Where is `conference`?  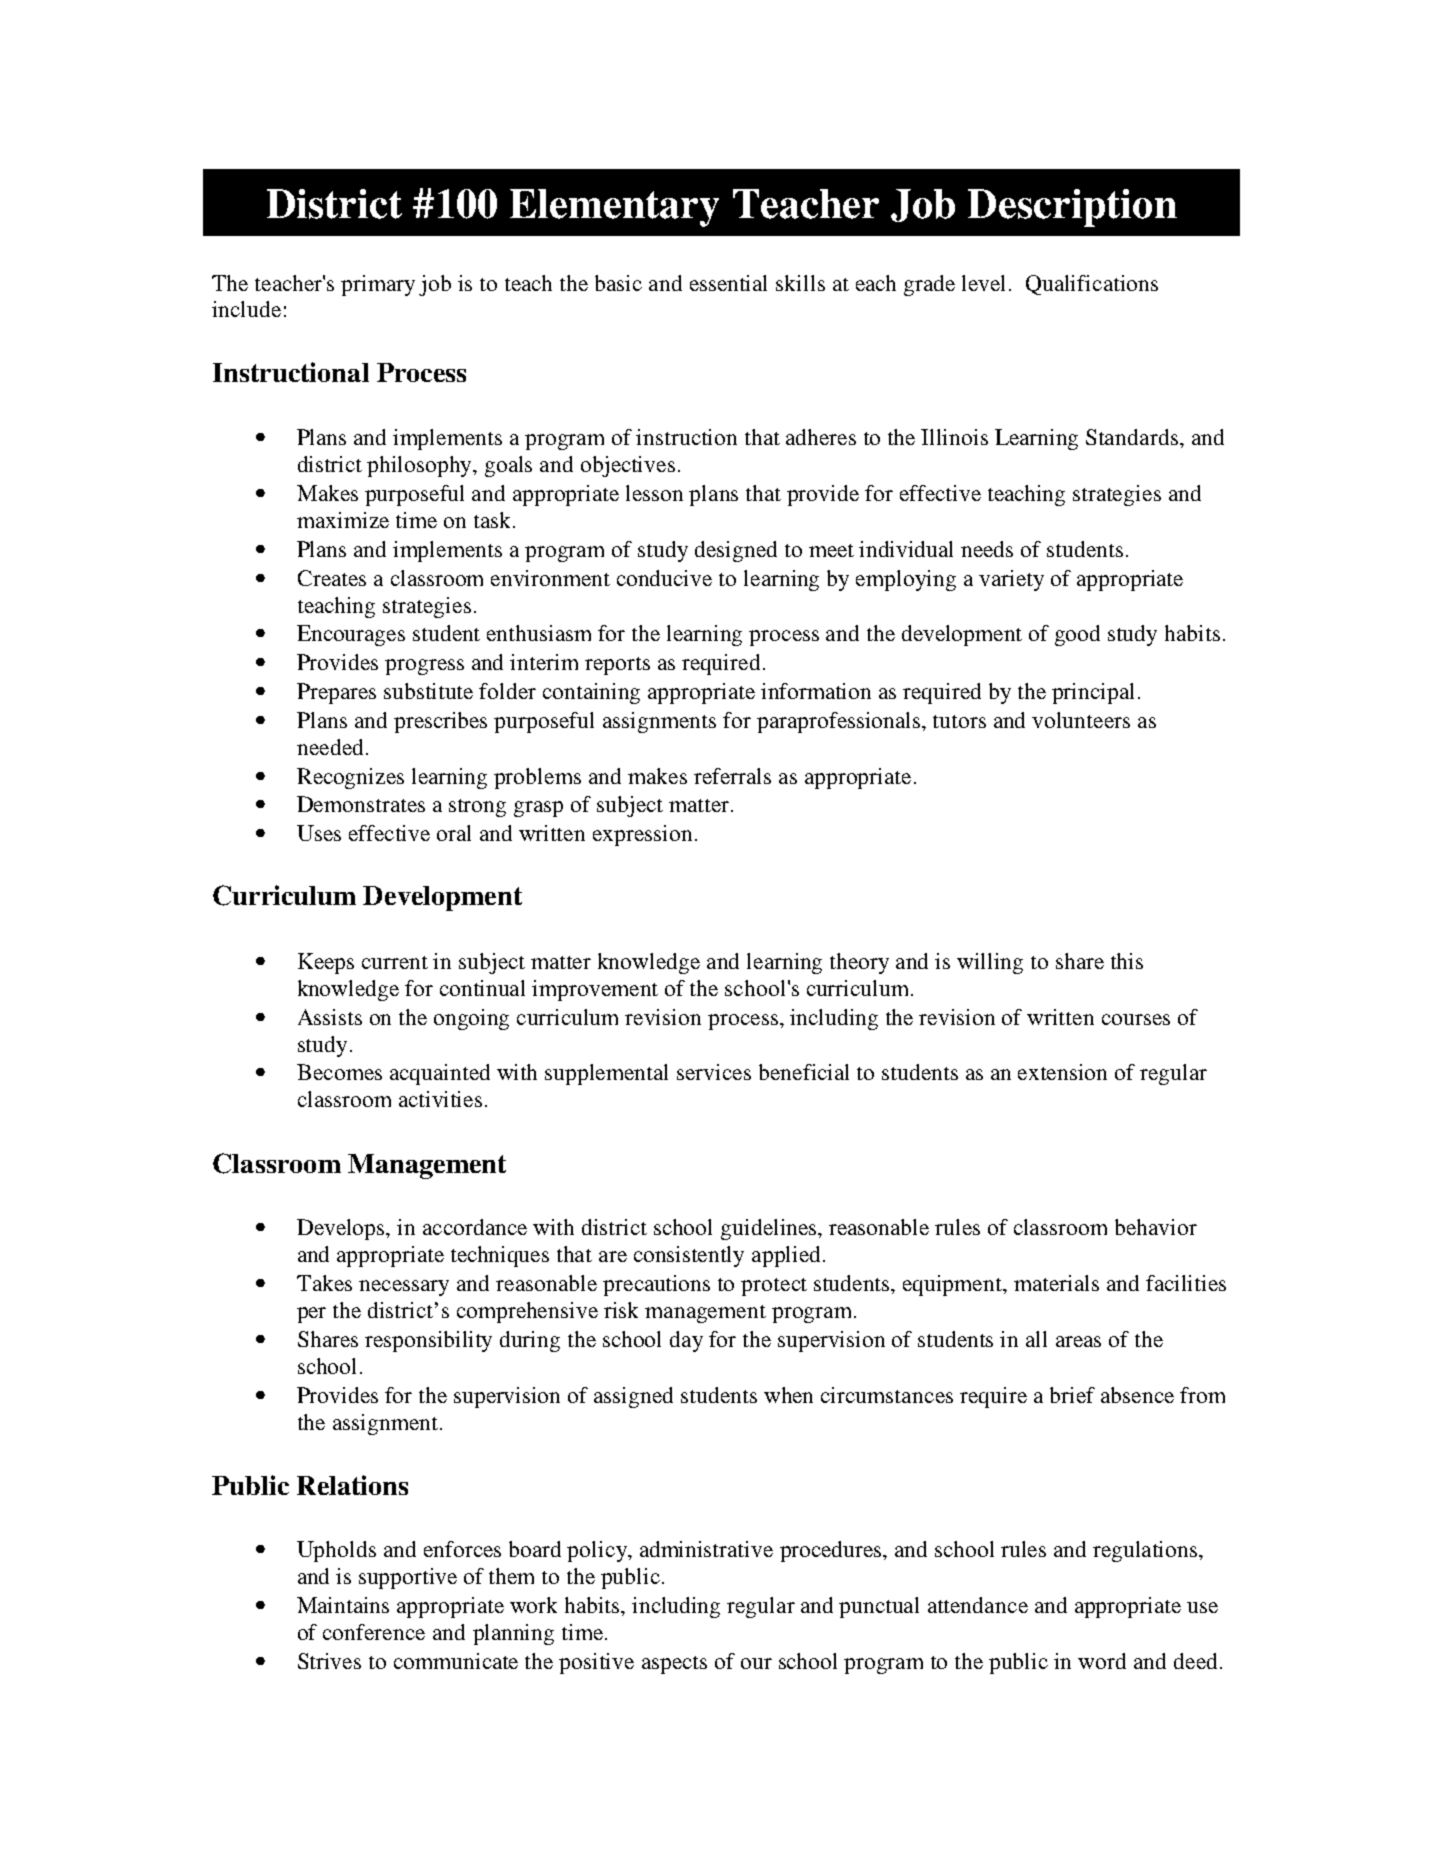 conference is located at coordinates (374, 1632).
